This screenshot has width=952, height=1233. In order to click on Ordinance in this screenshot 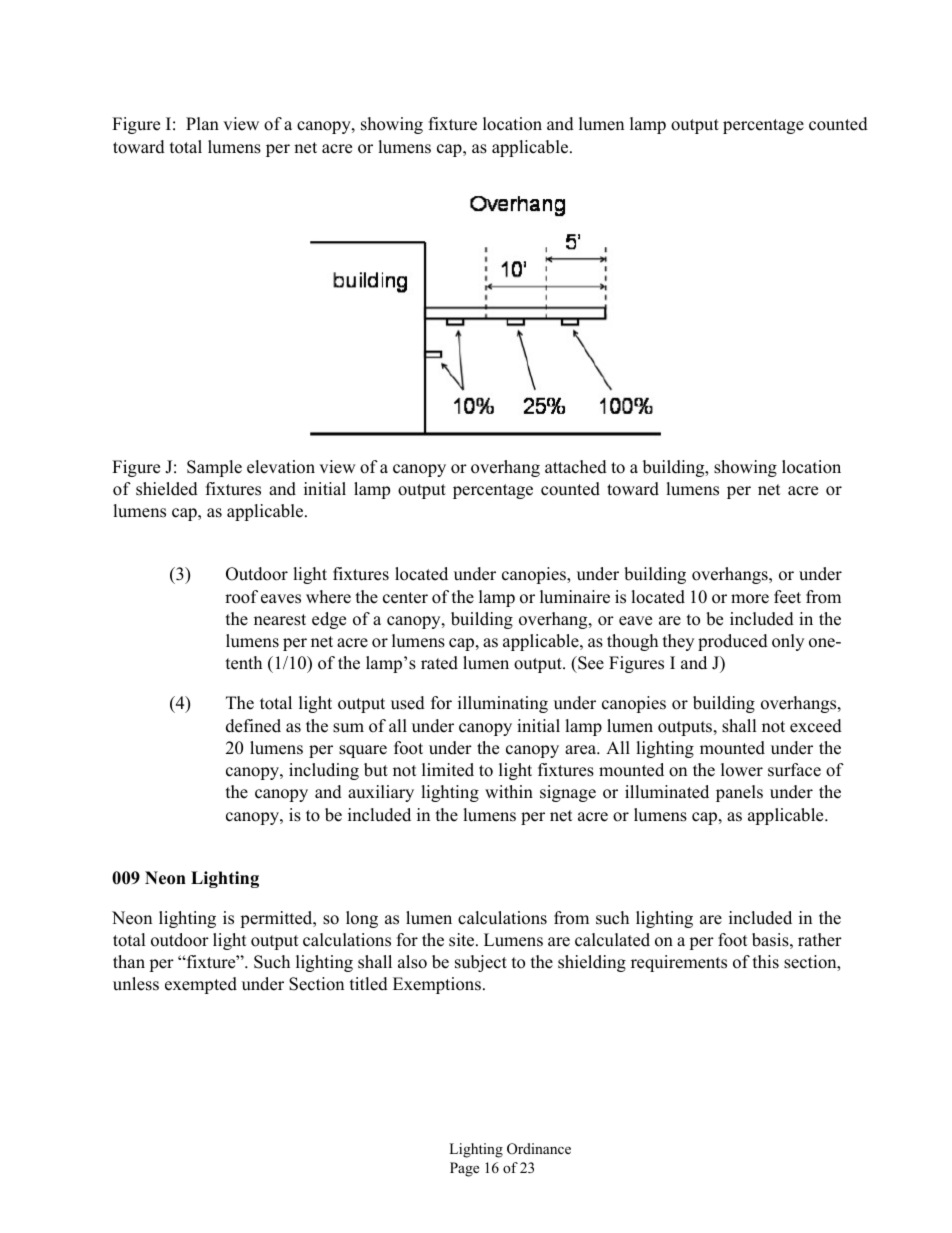, I will do `click(539, 1149)`.
